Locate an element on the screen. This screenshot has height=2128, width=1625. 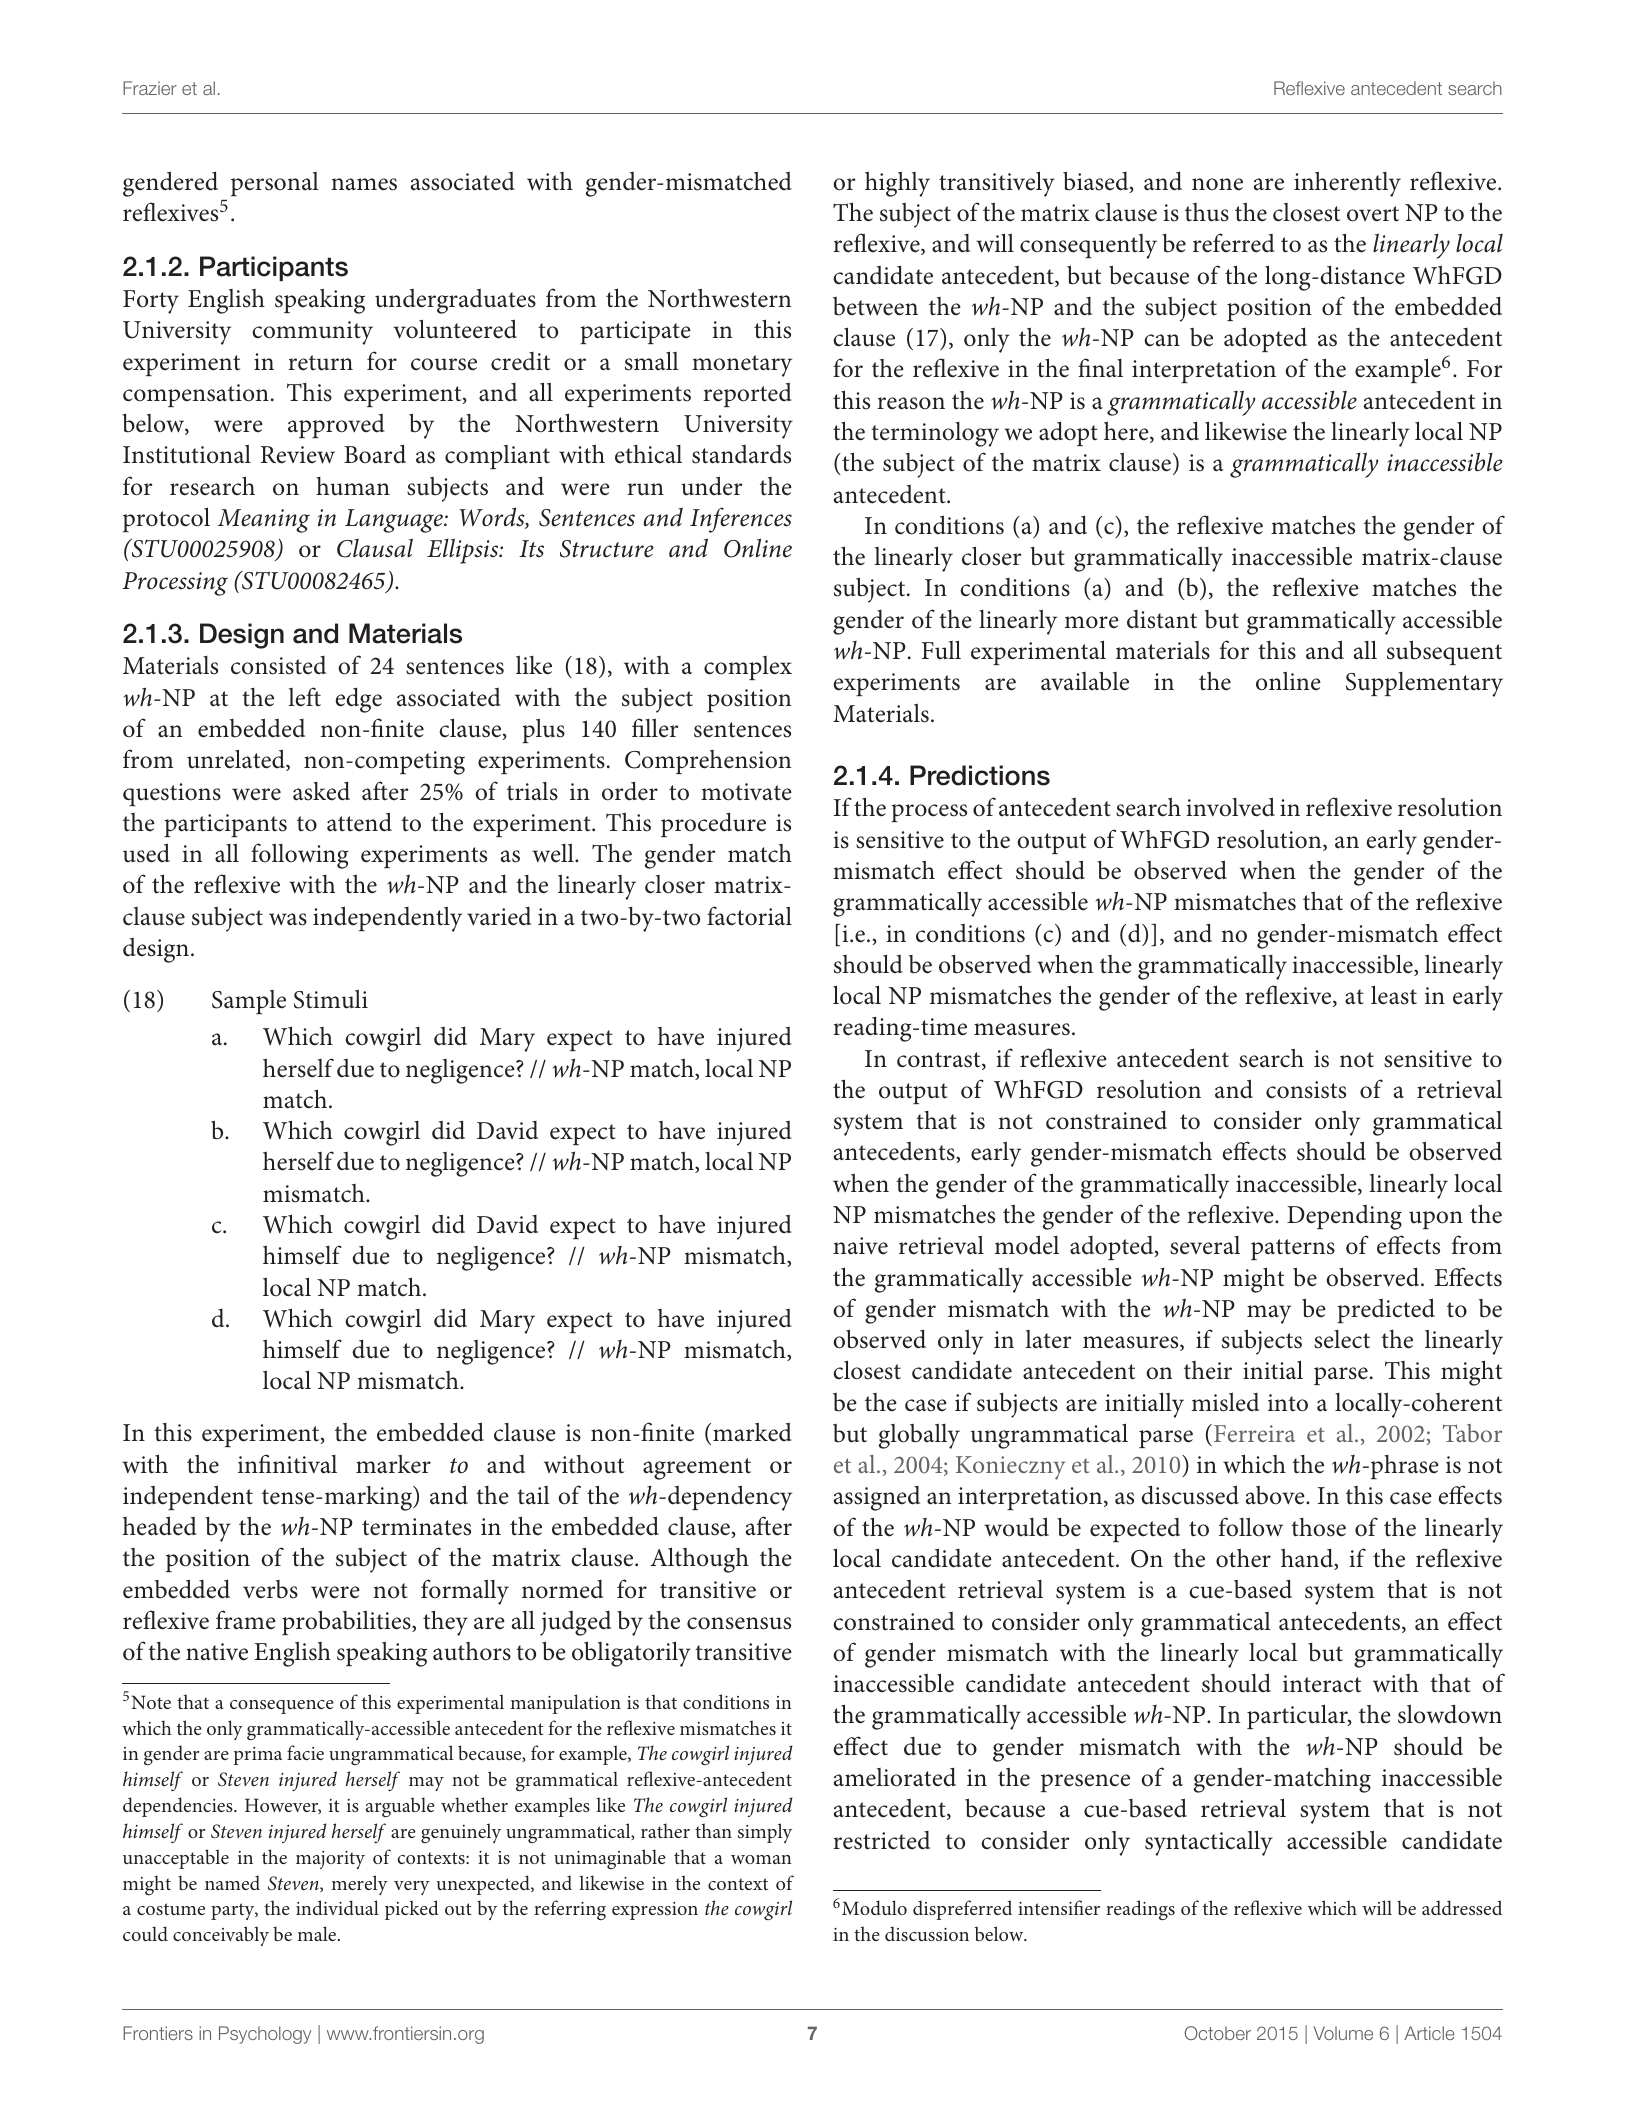
contrast is located at coordinates (940, 1061).
